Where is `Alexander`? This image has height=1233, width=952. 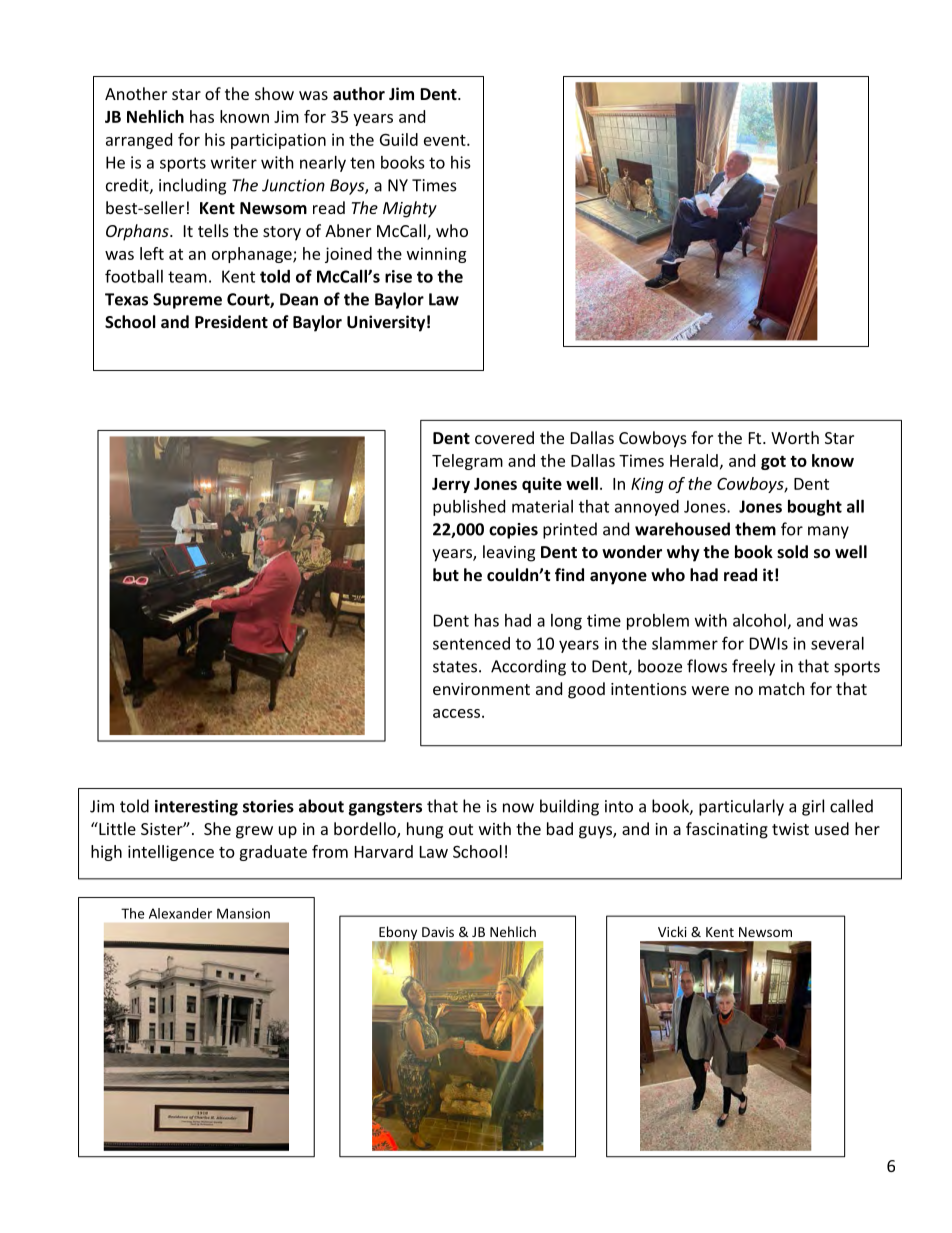
Alexander is located at coordinates (180, 913).
